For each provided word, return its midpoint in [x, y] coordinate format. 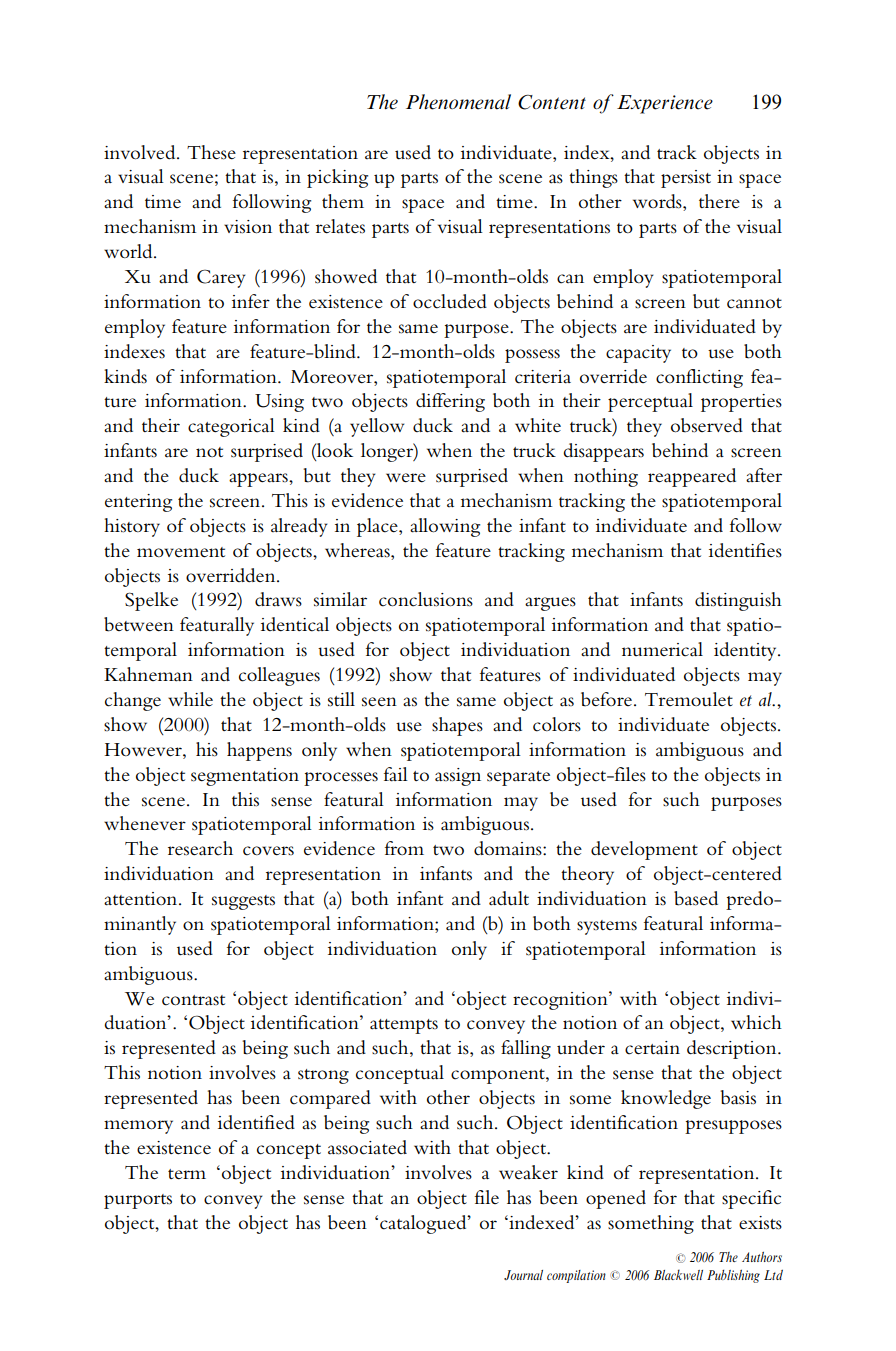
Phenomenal [458, 102]
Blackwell [678, 1274]
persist [686, 179]
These [211, 152]
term [187, 1174]
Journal [523, 1275]
